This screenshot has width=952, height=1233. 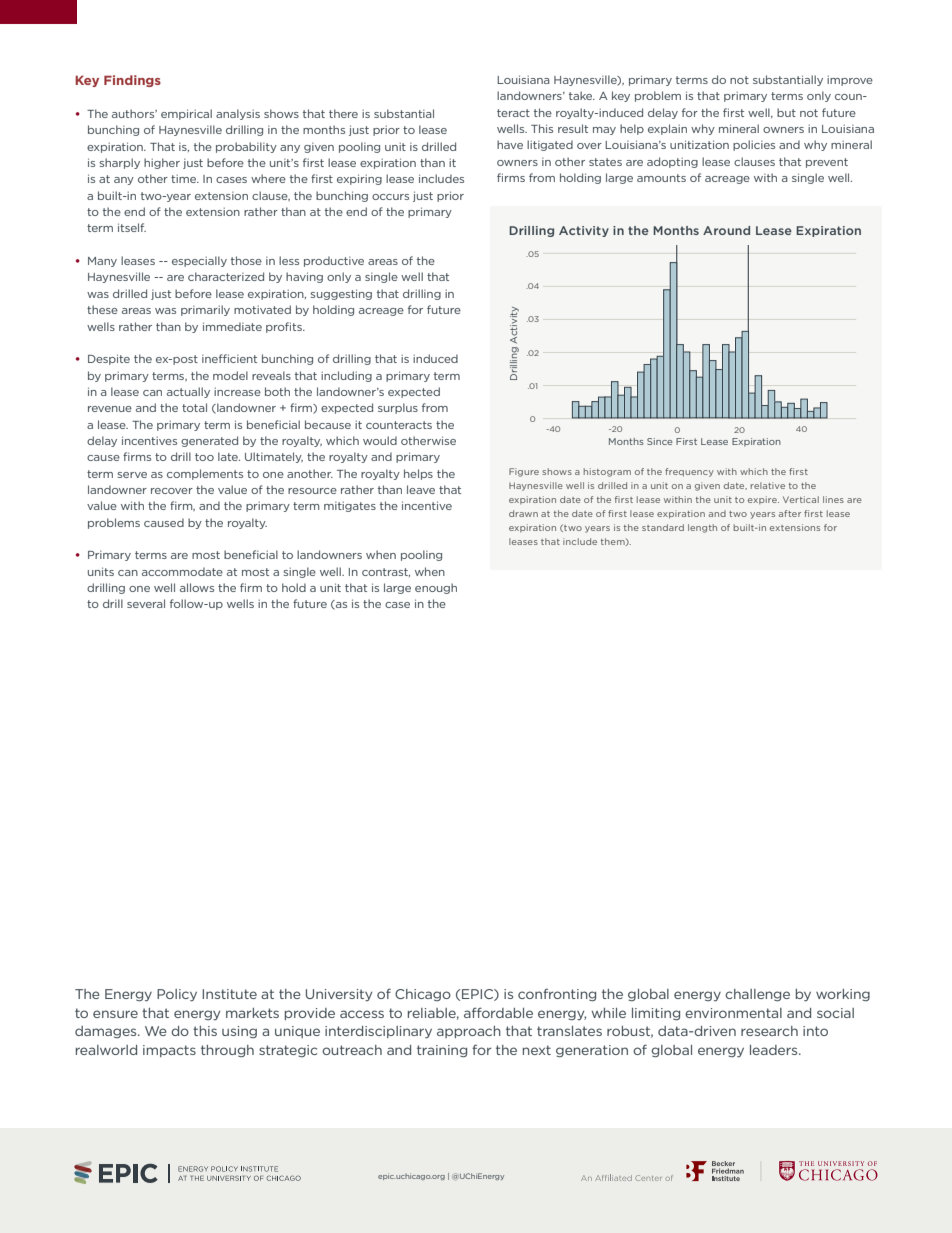 What do you see at coordinates (436, 588) in the screenshot?
I see `enough` at bounding box center [436, 588].
